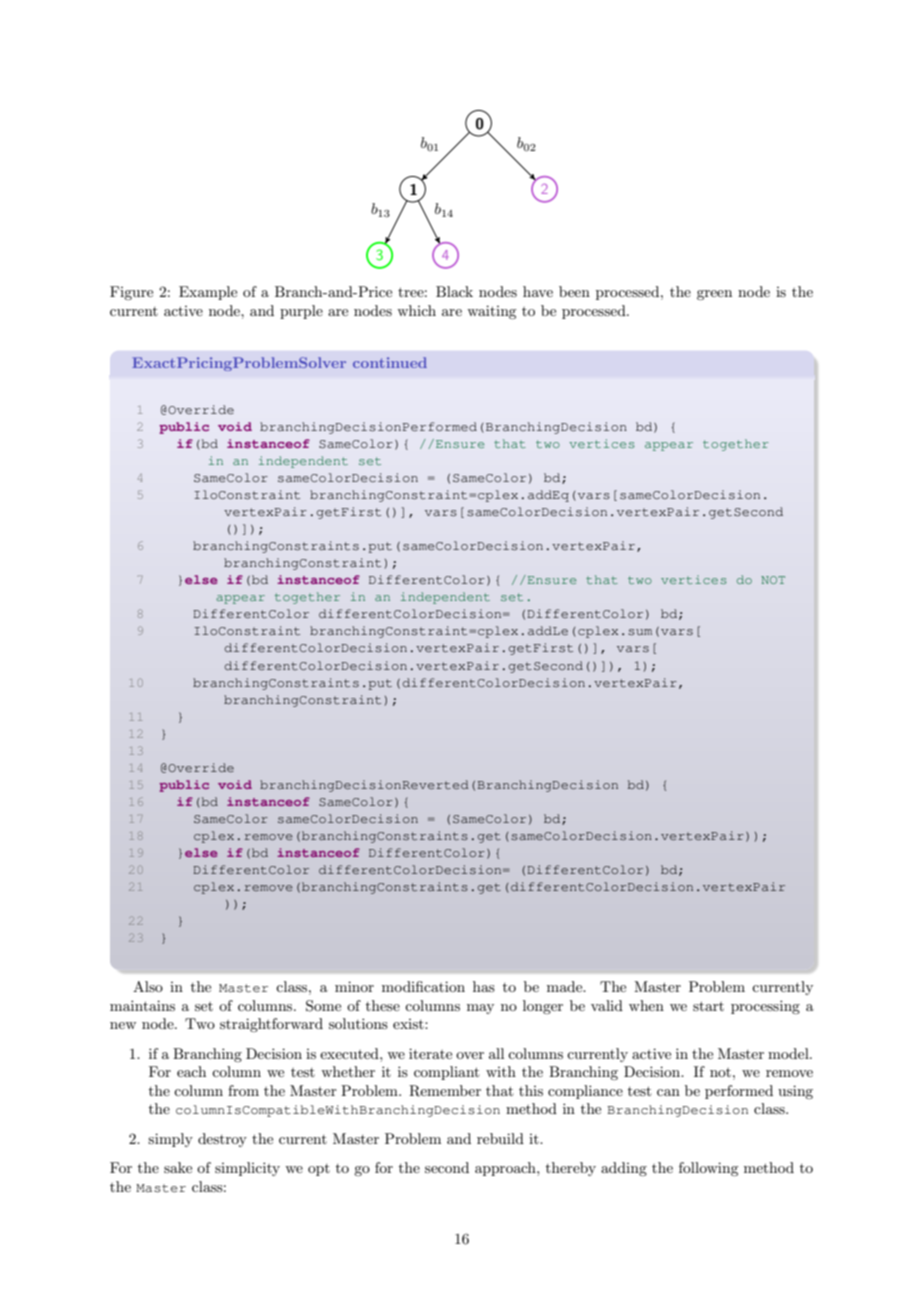 The width and height of the document is (924, 1308). I want to click on Example, so click(208, 293).
